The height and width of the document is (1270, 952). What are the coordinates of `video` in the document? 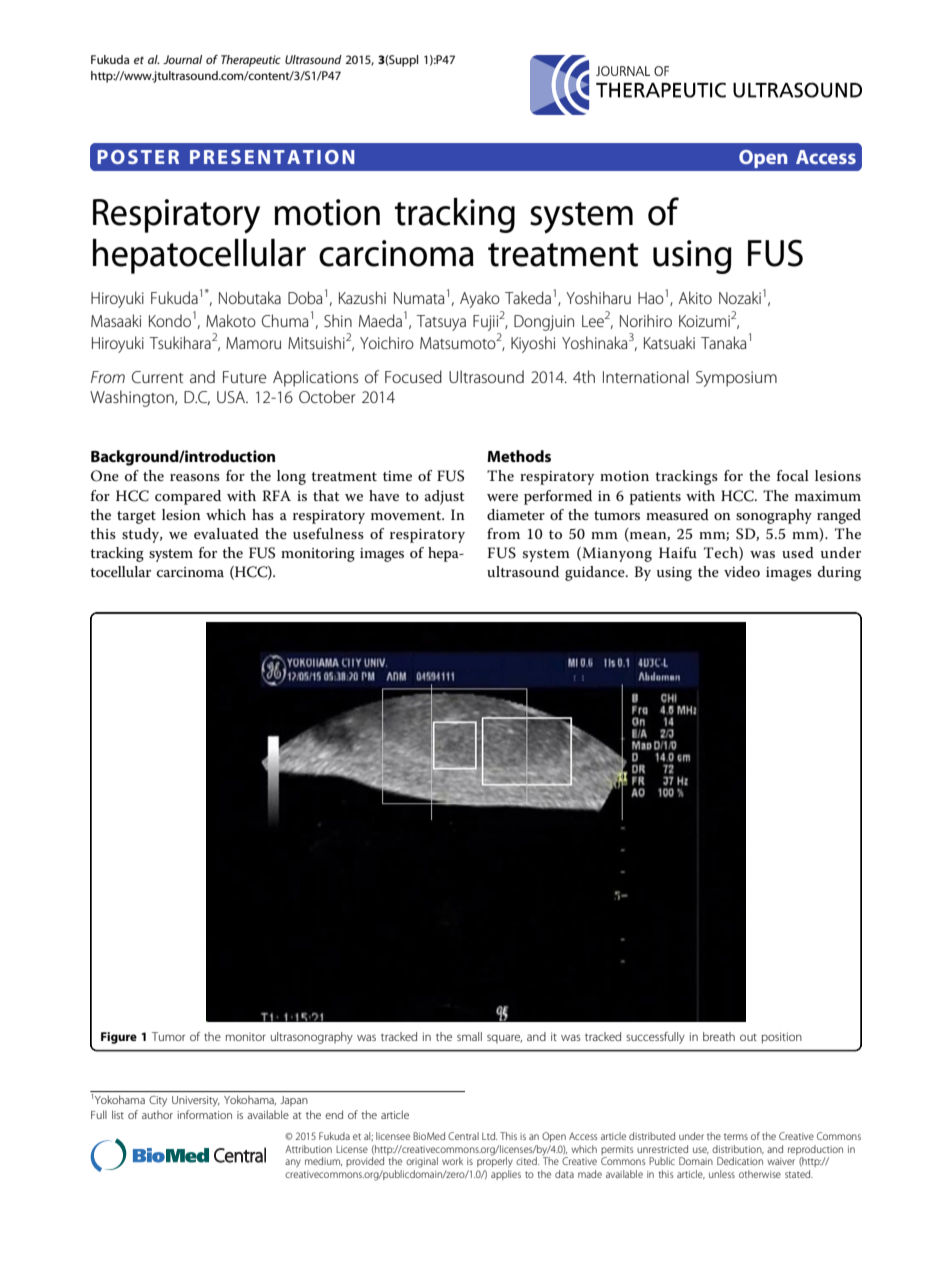 It's located at (742, 571).
